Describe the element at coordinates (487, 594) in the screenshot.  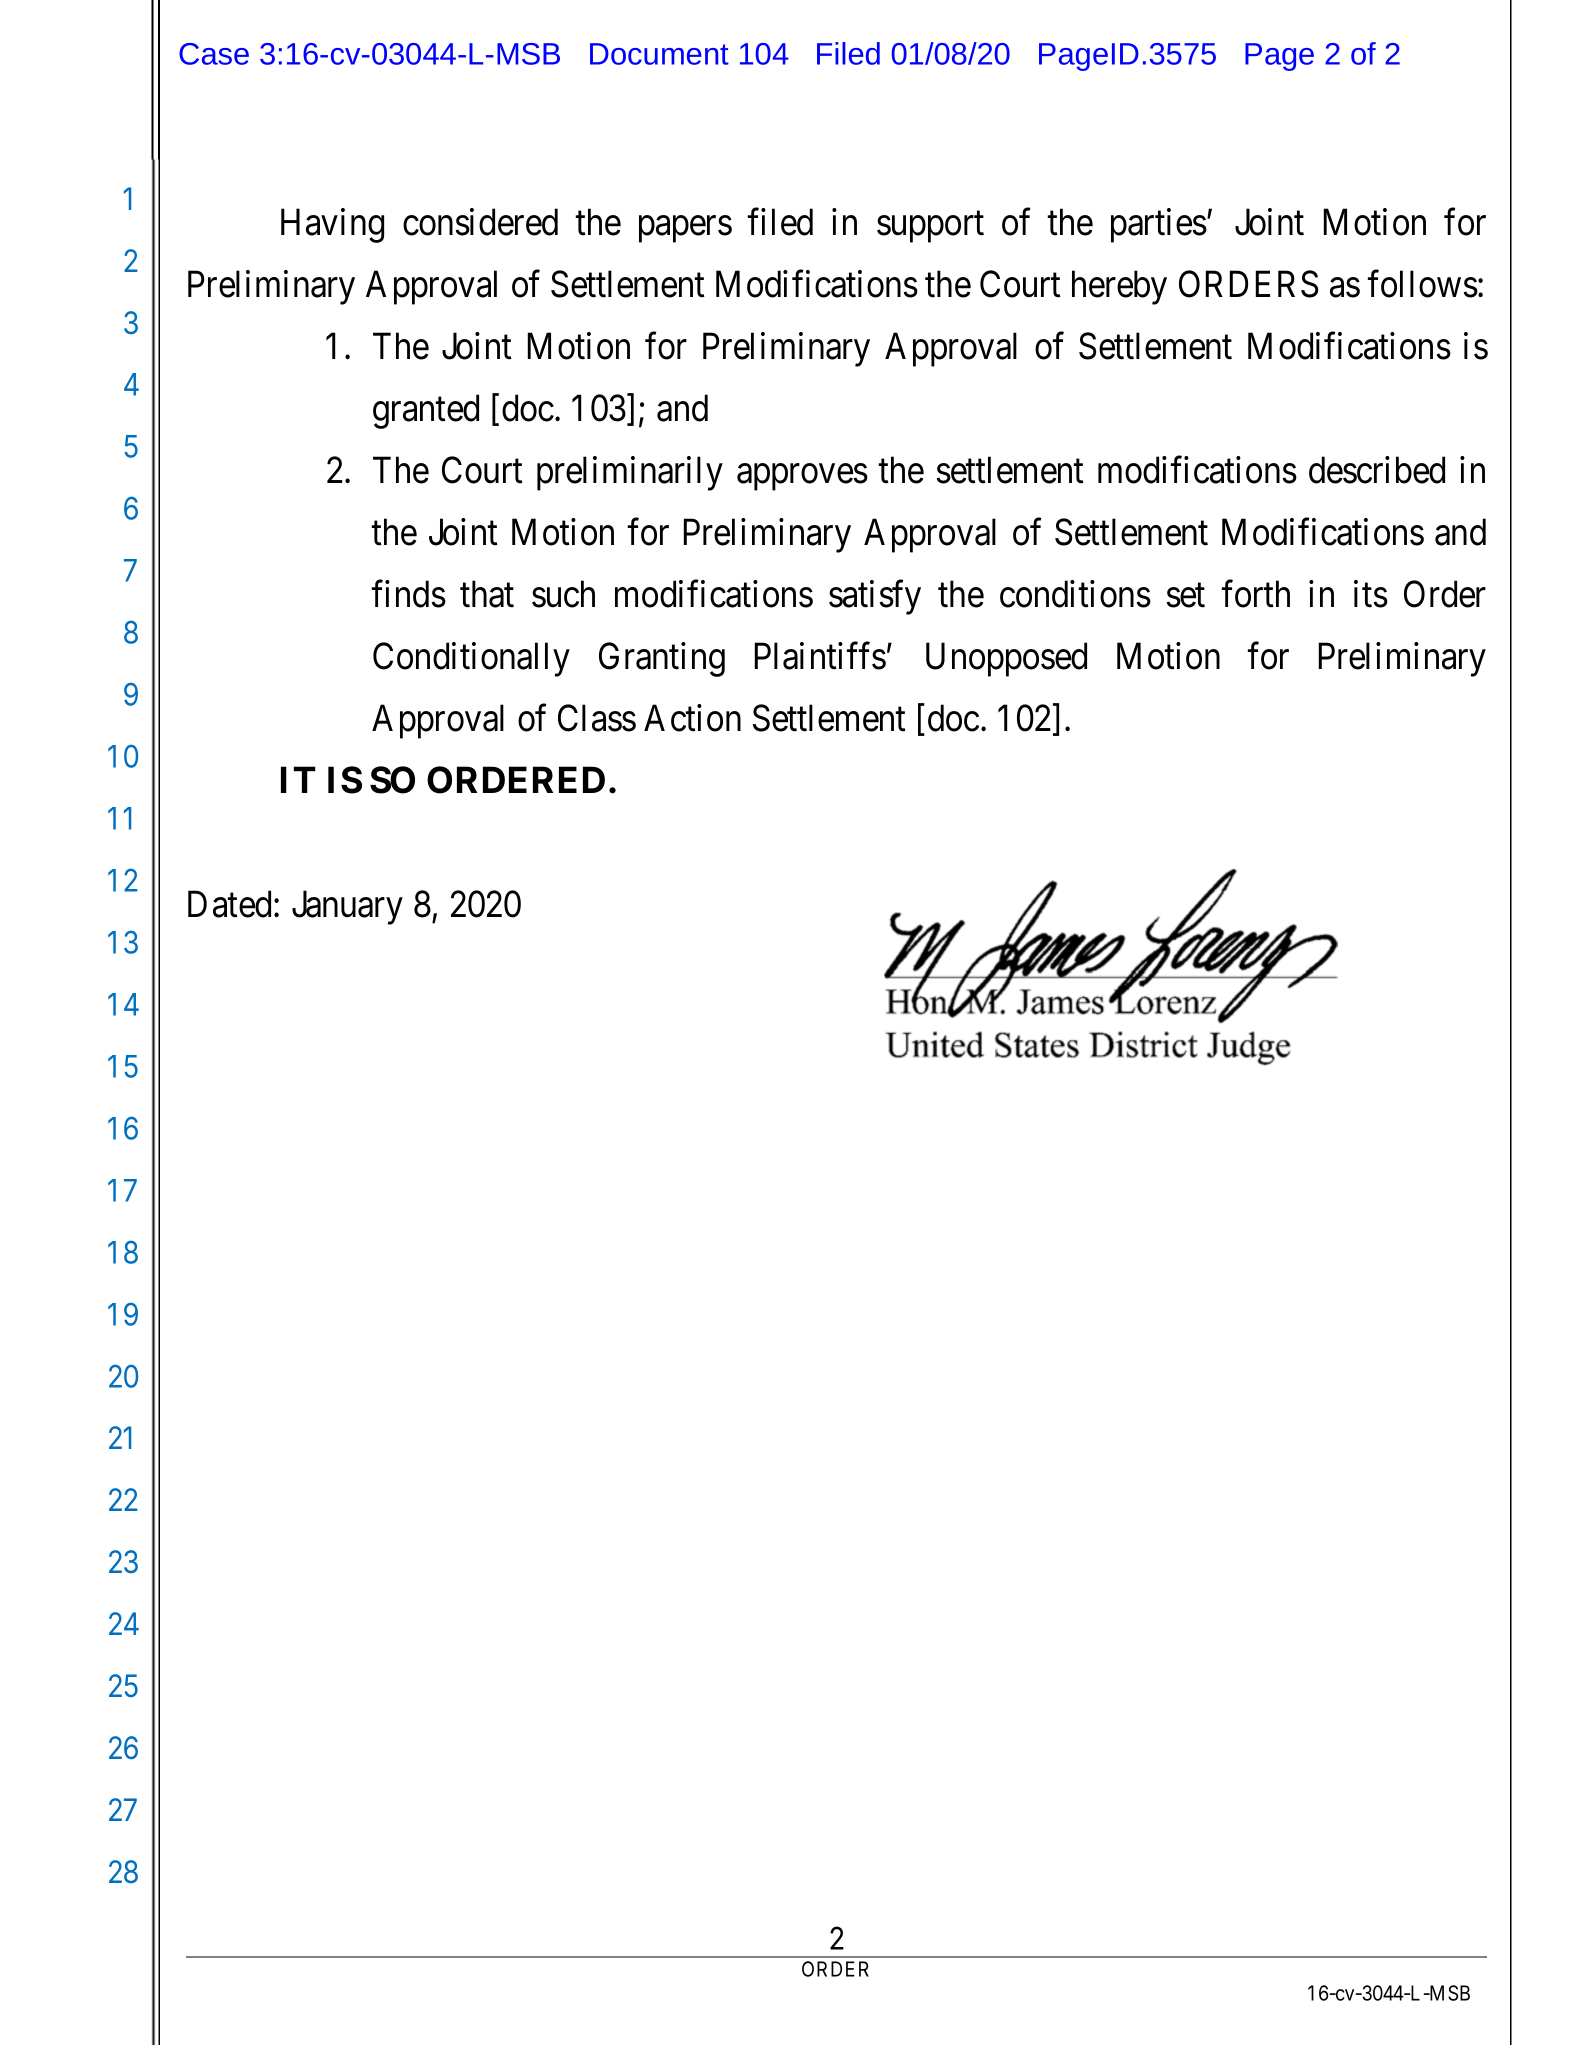
I see `that` at that location.
